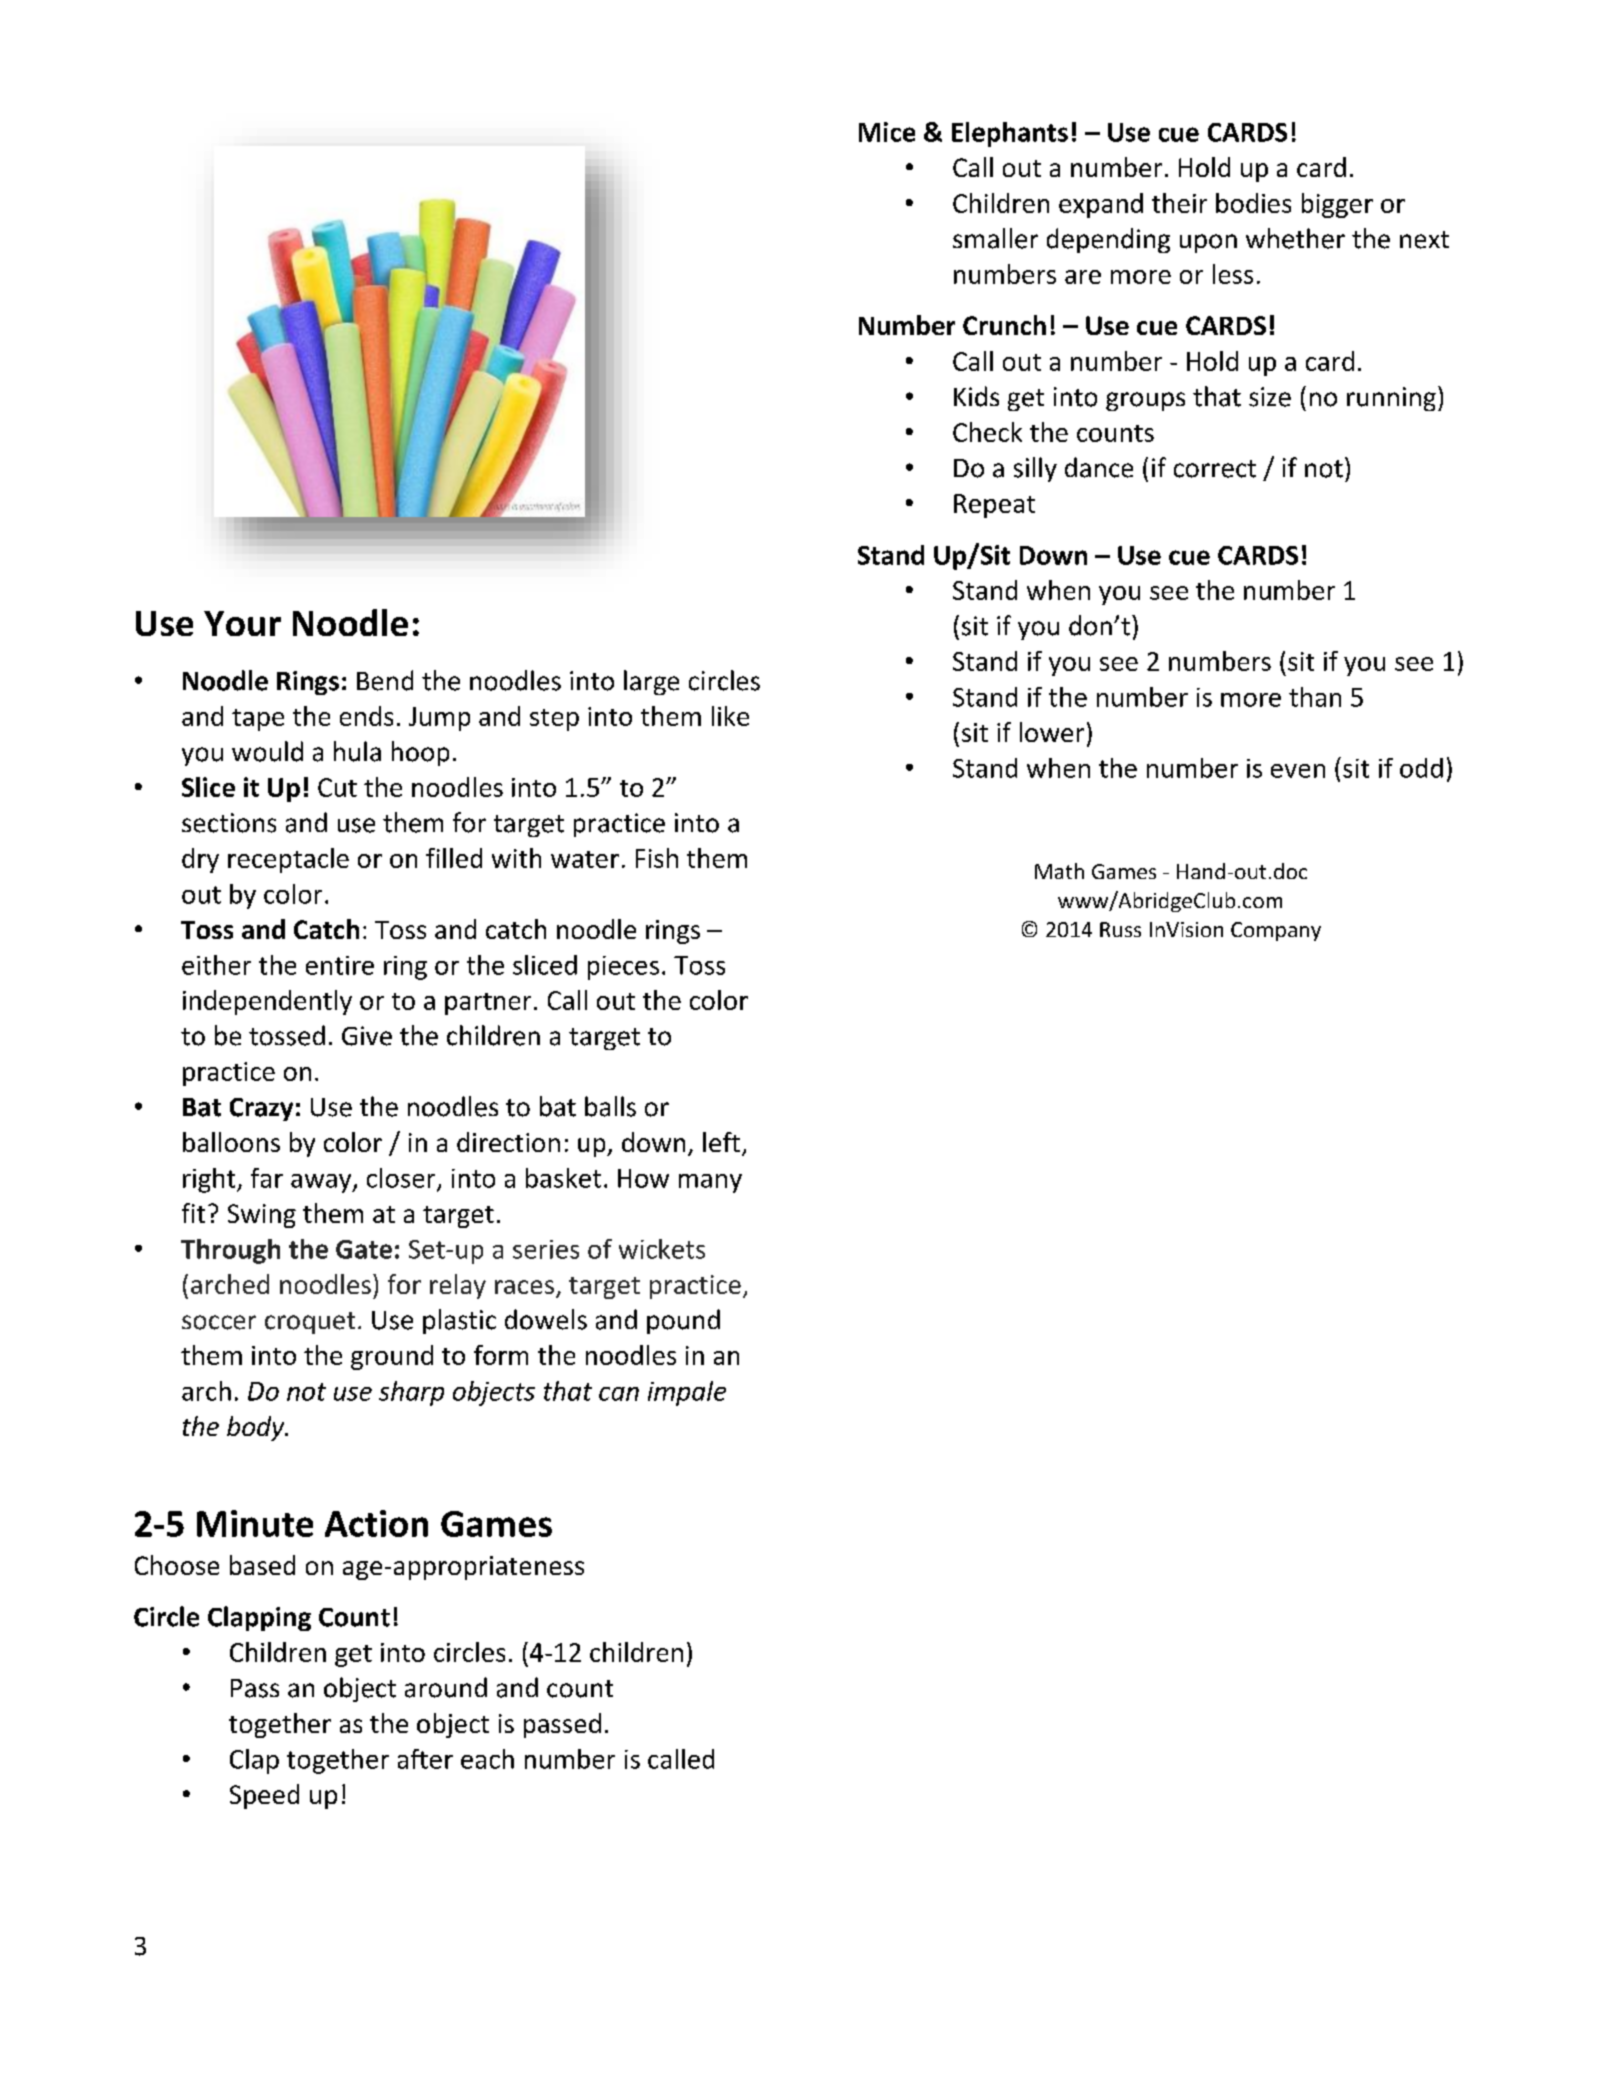 The height and width of the page is (2094, 1618). Describe the element at coordinates (730, 716) in the page. I see `like` at that location.
